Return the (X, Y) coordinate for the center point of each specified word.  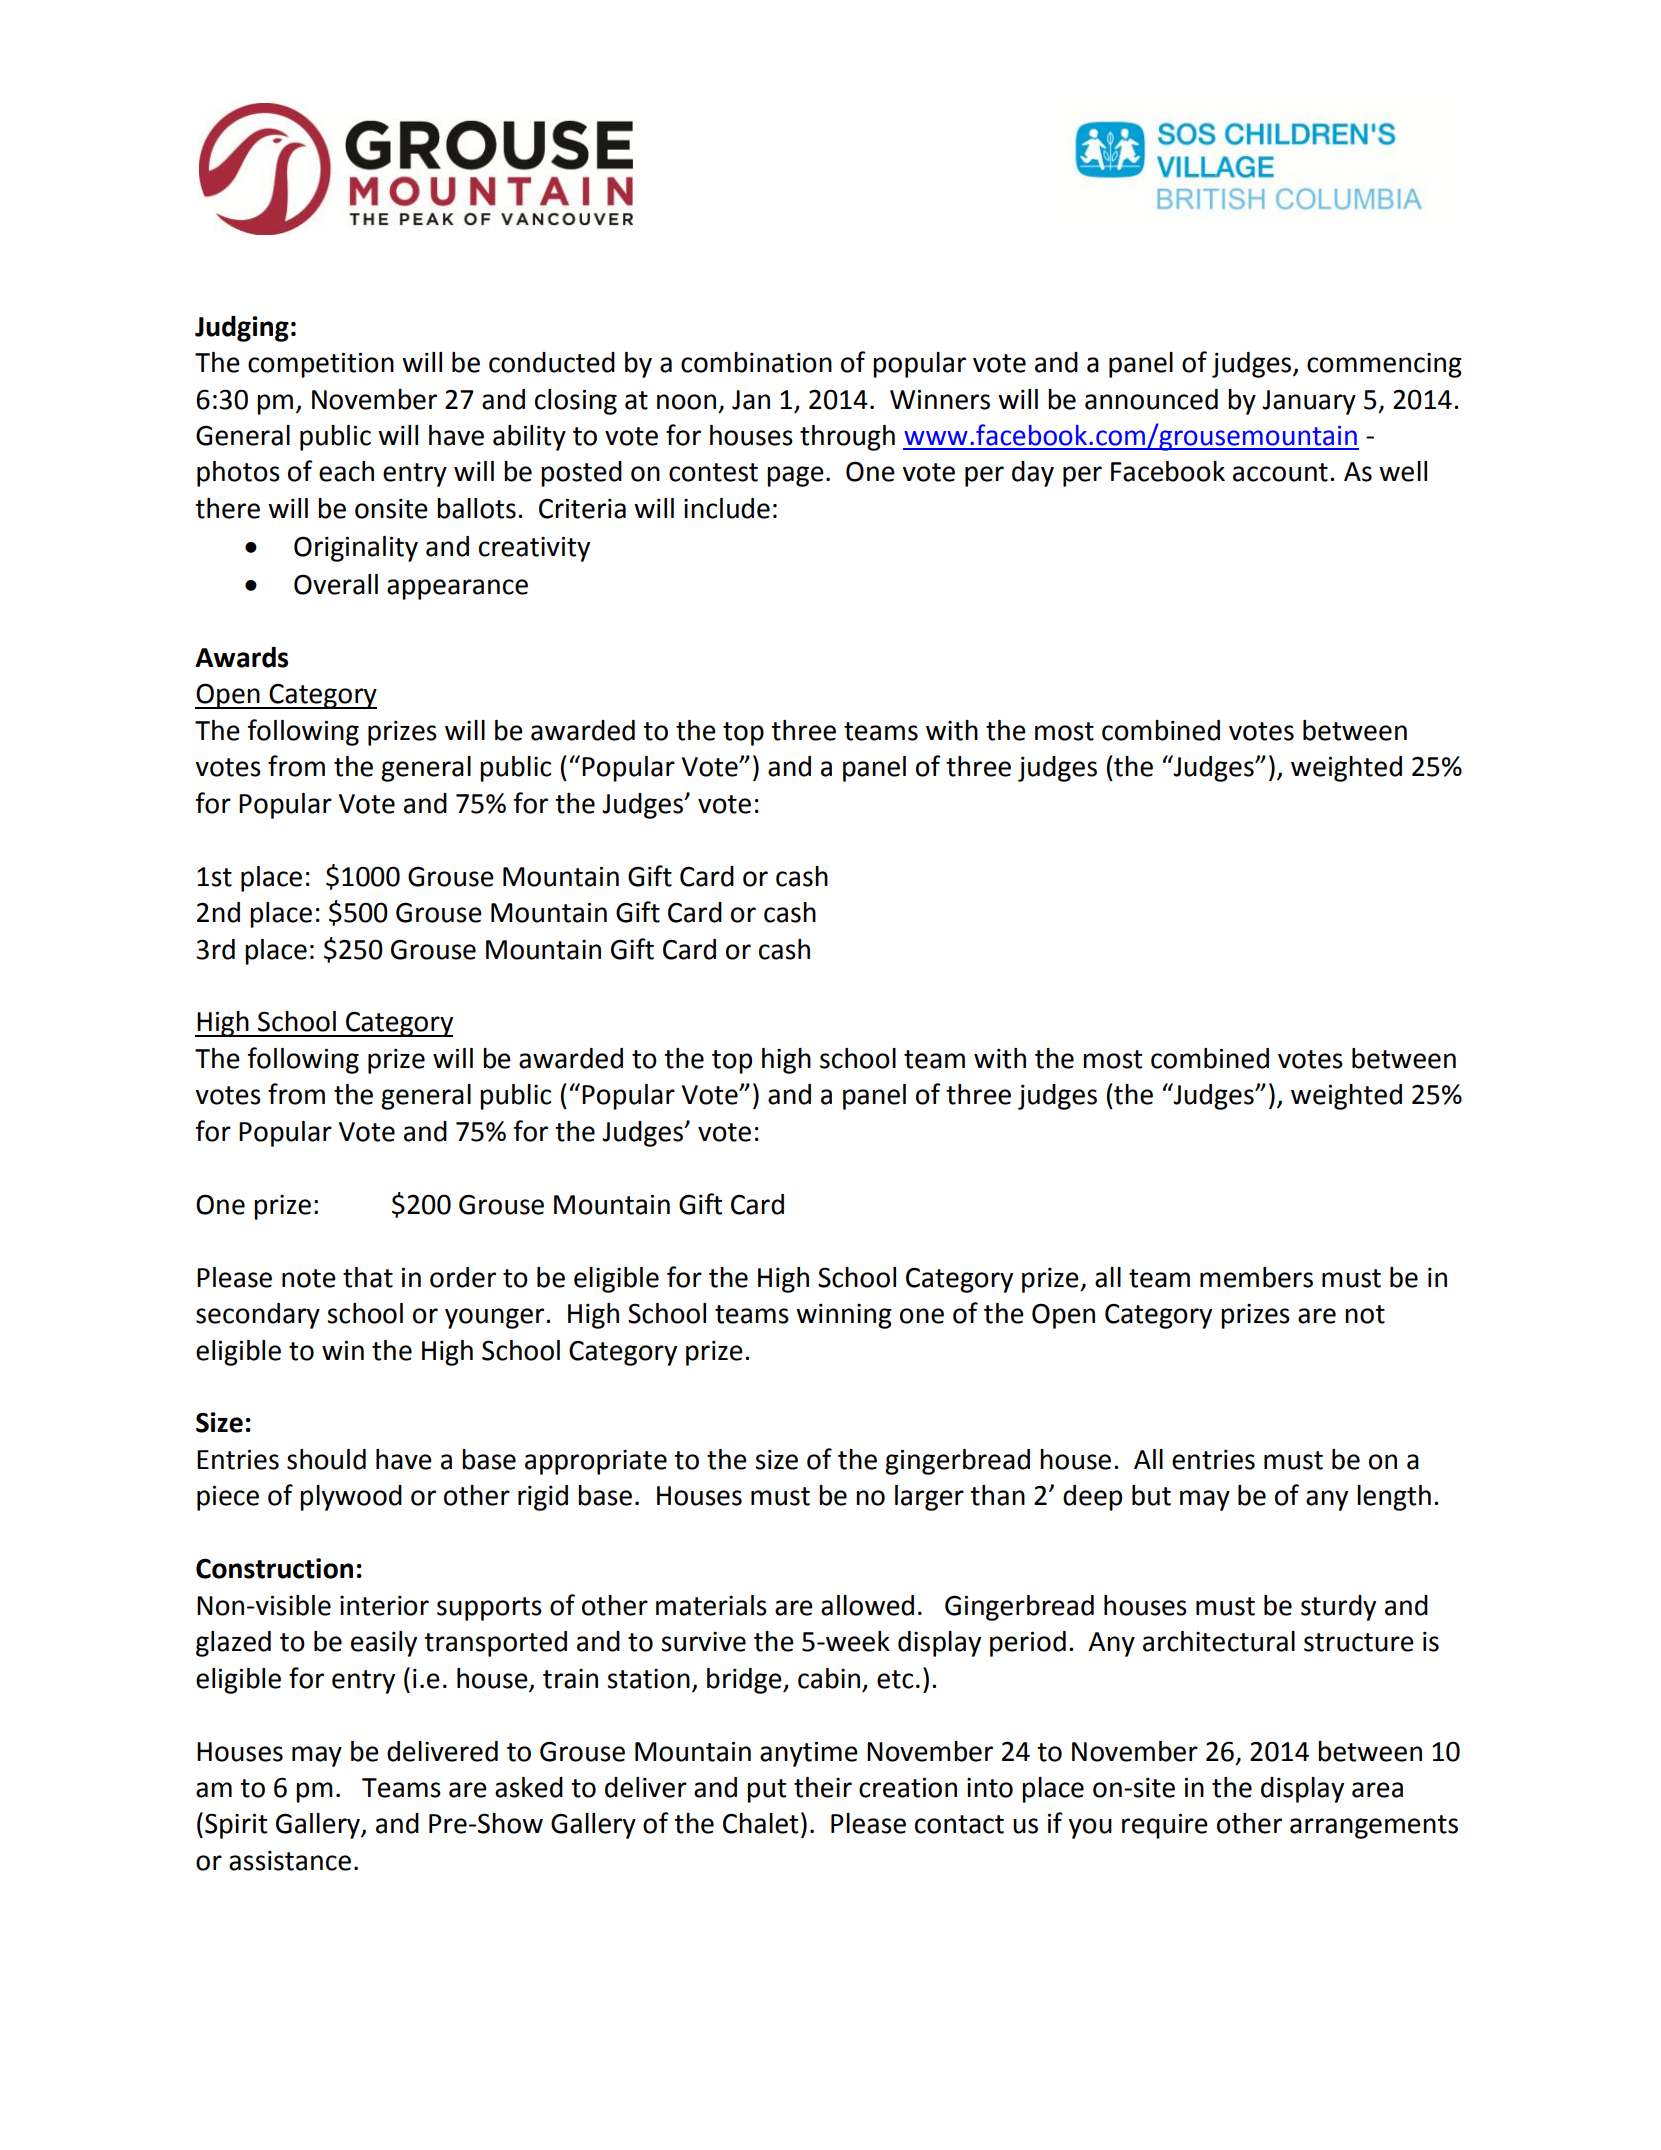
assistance (290, 1861)
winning (844, 1316)
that (368, 1277)
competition (321, 365)
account (1280, 472)
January (1309, 402)
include (727, 508)
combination (756, 362)
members (1256, 1277)
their (823, 1787)
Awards (241, 657)
